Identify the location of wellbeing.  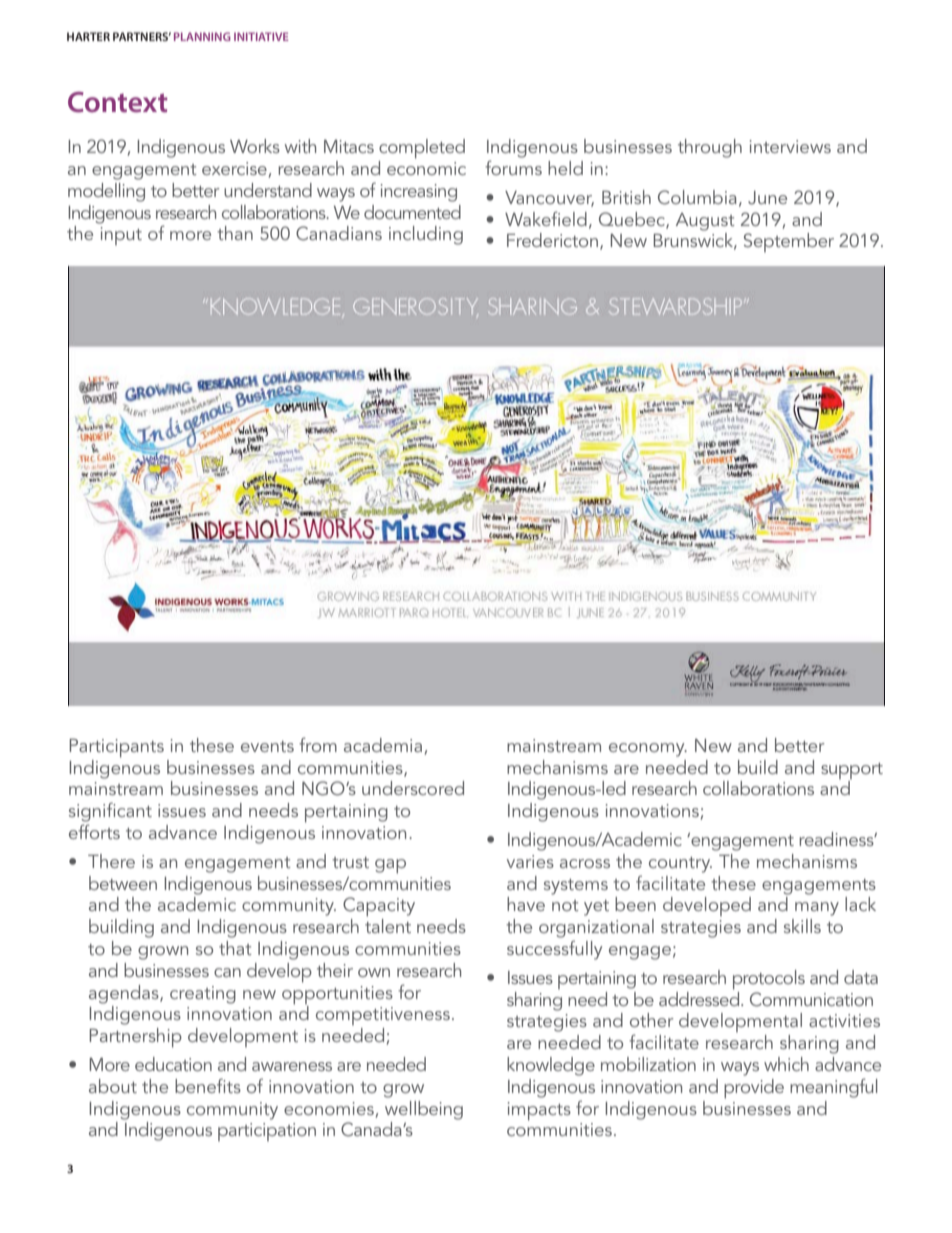
(424, 1110).
